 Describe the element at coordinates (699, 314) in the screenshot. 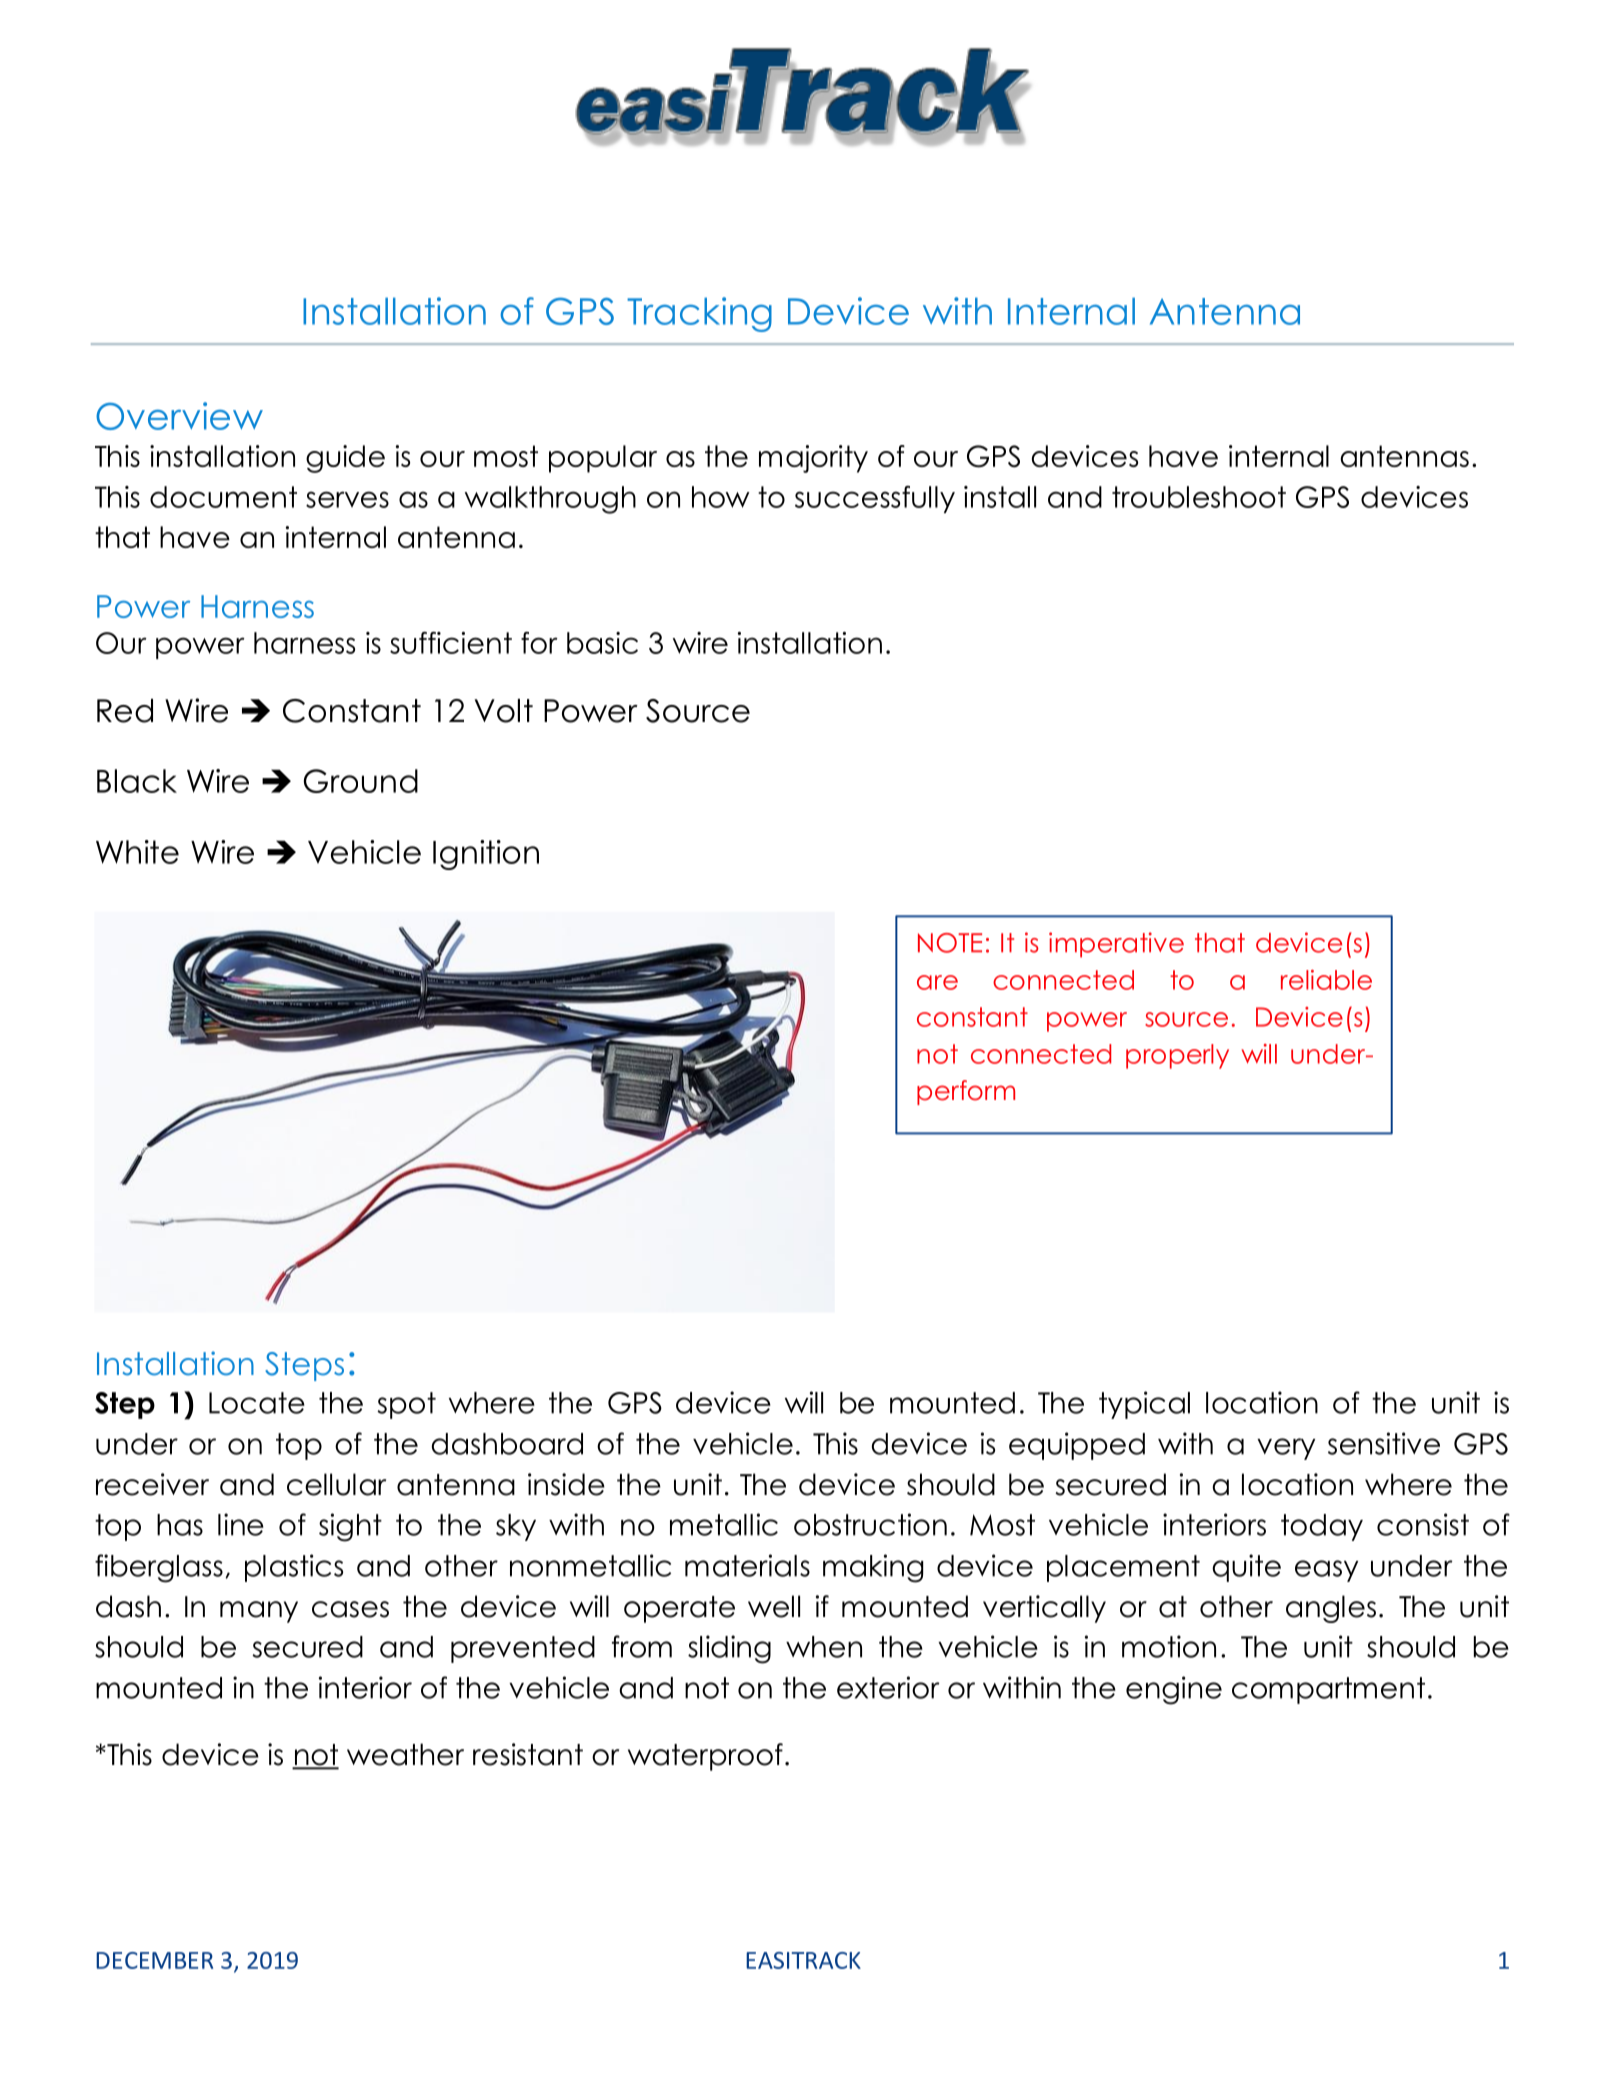

I see `Tracking` at that location.
